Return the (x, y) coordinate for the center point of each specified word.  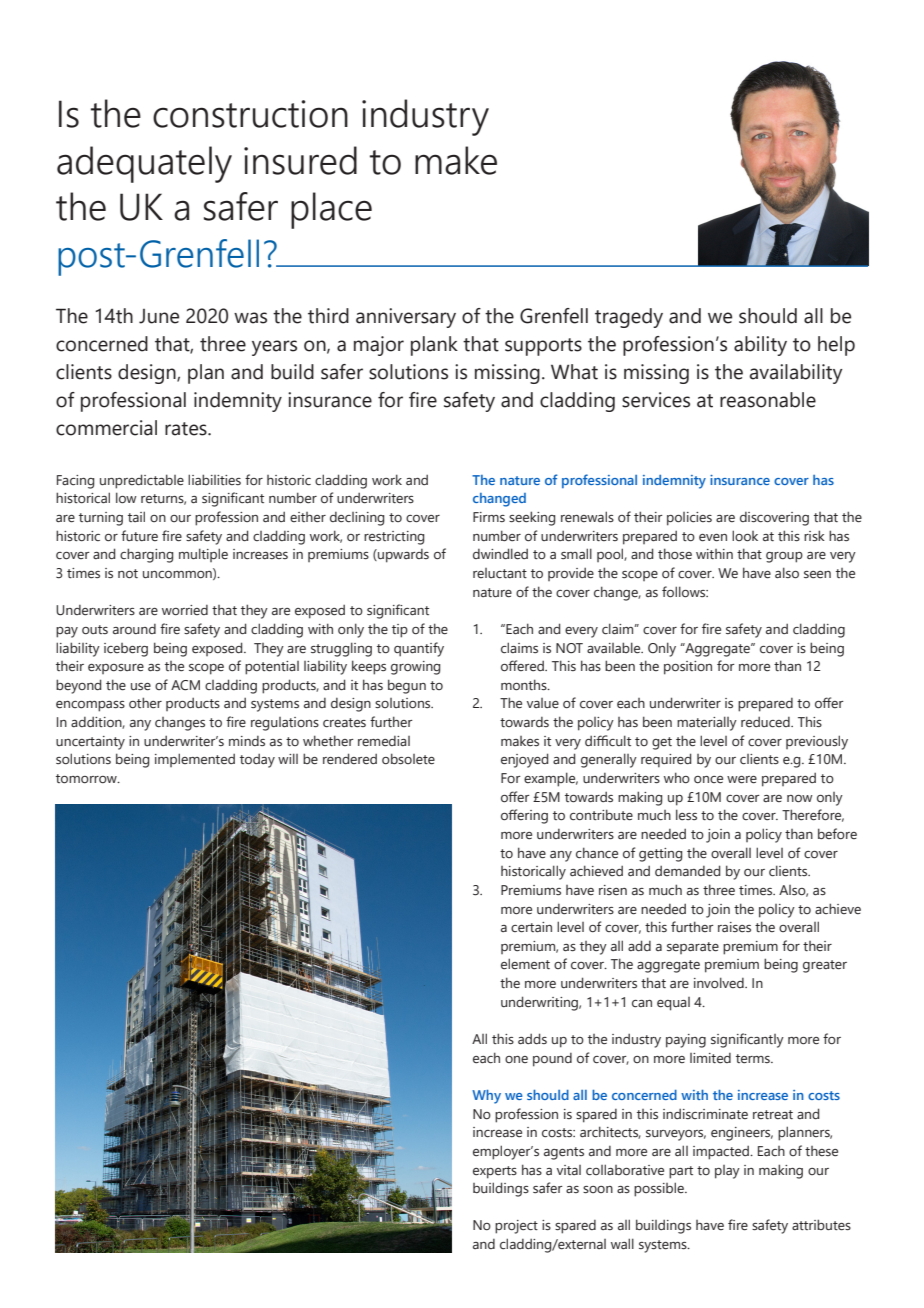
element (525, 963)
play (727, 1172)
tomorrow (87, 779)
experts (495, 1172)
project (516, 1227)
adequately (144, 164)
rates (187, 429)
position (688, 668)
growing (415, 668)
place (331, 210)
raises (734, 927)
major (379, 346)
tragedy (629, 318)
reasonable (768, 400)
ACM (185, 685)
